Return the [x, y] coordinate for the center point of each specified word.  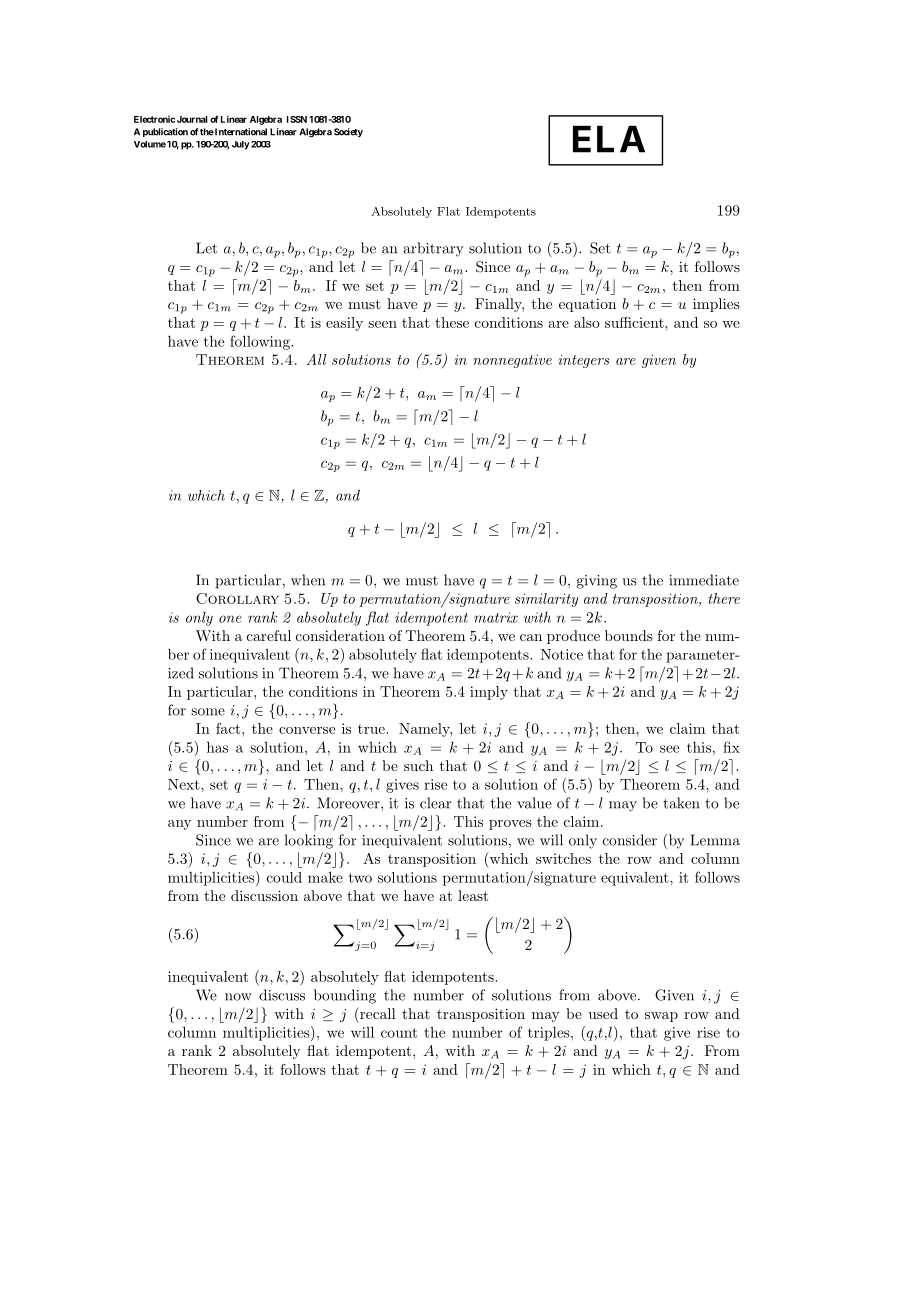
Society [348, 132]
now [238, 997]
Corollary [237, 598]
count [399, 1033]
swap [661, 1017]
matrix [496, 617]
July [241, 145]
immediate [704, 580]
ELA [609, 139]
